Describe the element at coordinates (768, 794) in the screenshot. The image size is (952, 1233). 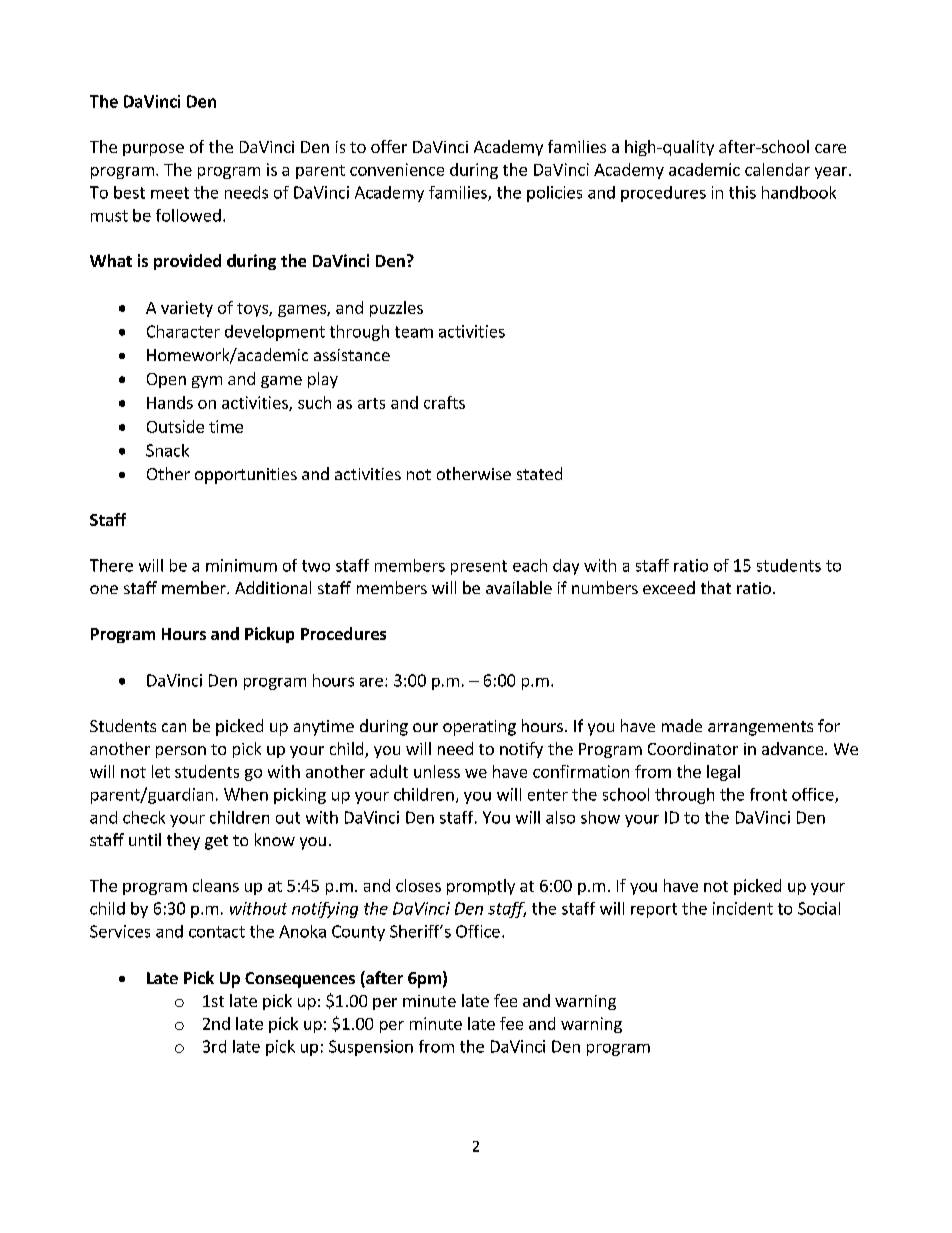
I see `front` at that location.
